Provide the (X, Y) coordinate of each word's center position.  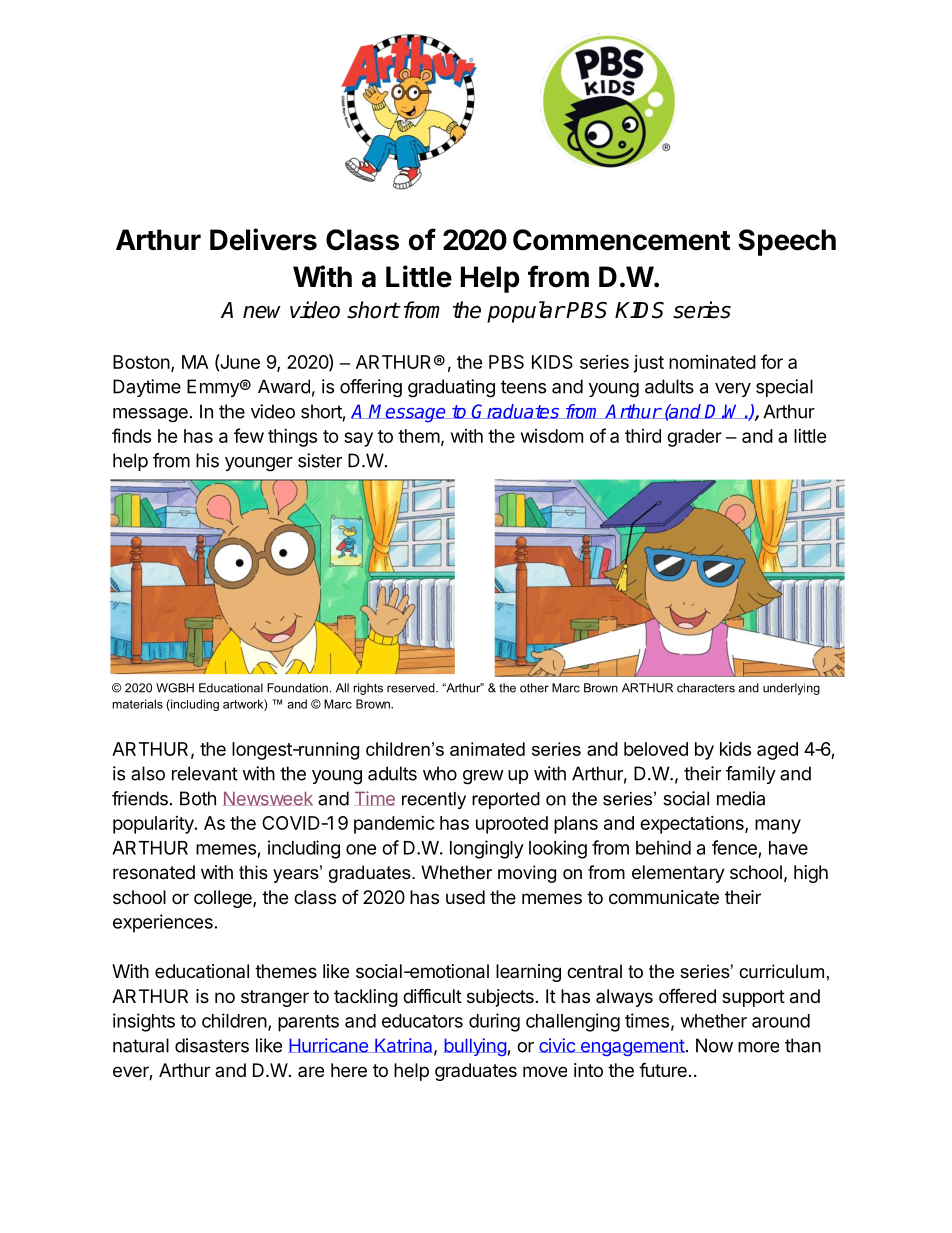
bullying (475, 1047)
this (253, 872)
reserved (412, 688)
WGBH (175, 688)
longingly (487, 849)
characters (706, 688)
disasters (212, 1045)
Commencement (621, 240)
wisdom (552, 436)
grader (694, 438)
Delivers (263, 239)
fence (734, 847)
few (249, 435)
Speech (787, 242)
